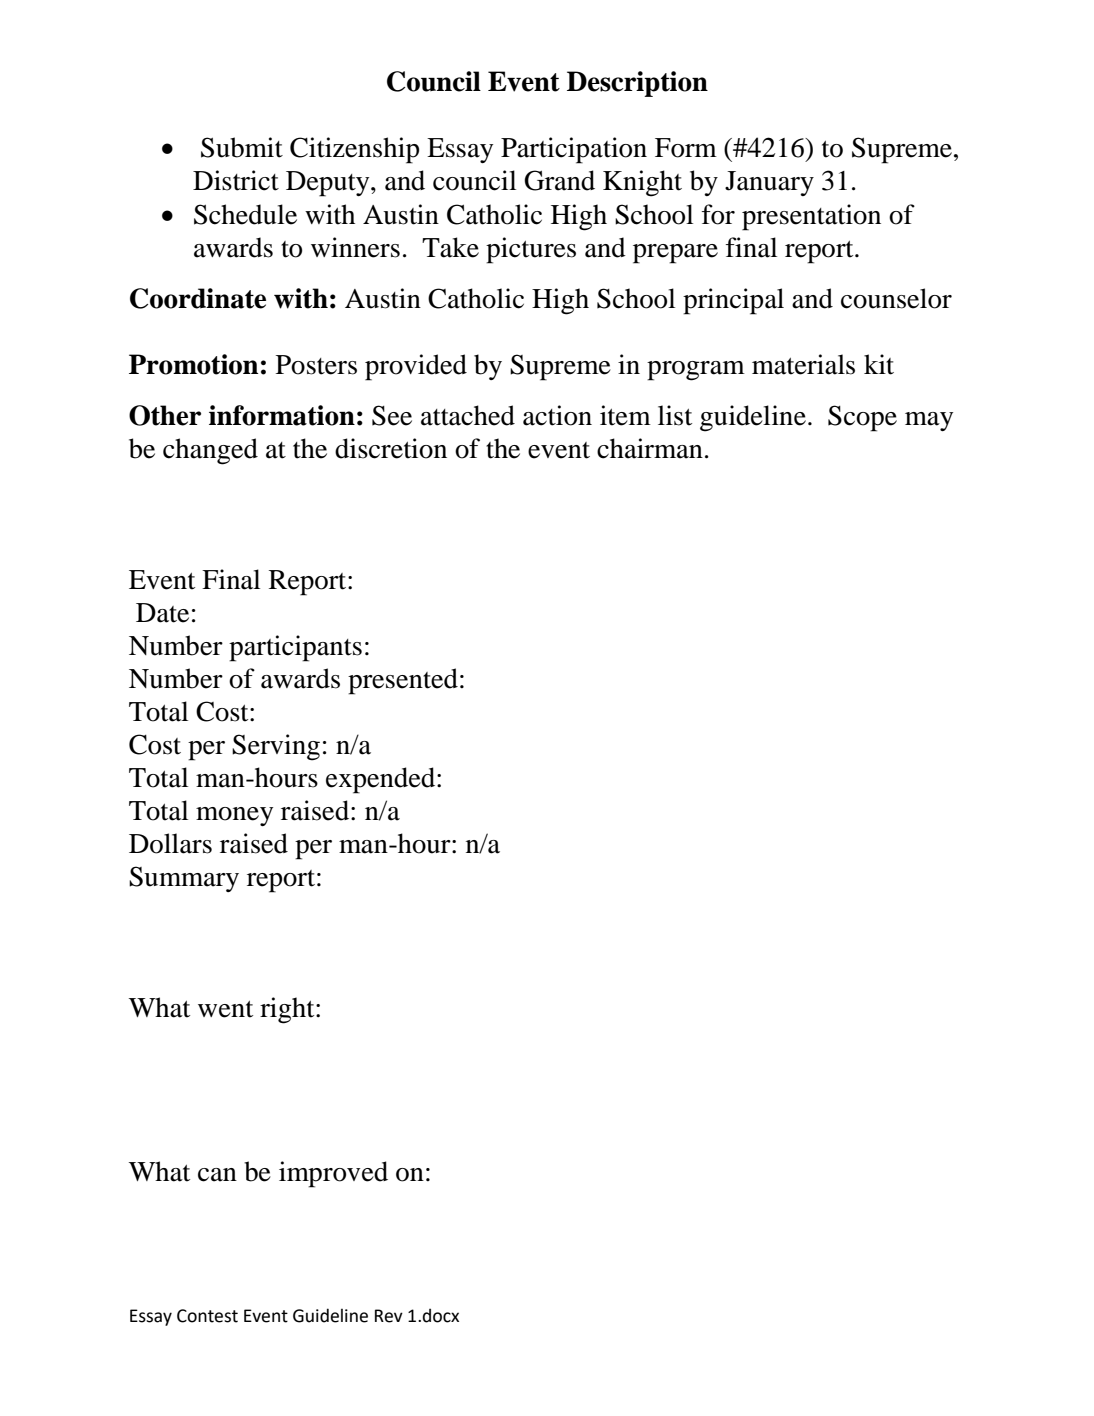  What do you see at coordinates (769, 183) in the image?
I see `January` at bounding box center [769, 183].
